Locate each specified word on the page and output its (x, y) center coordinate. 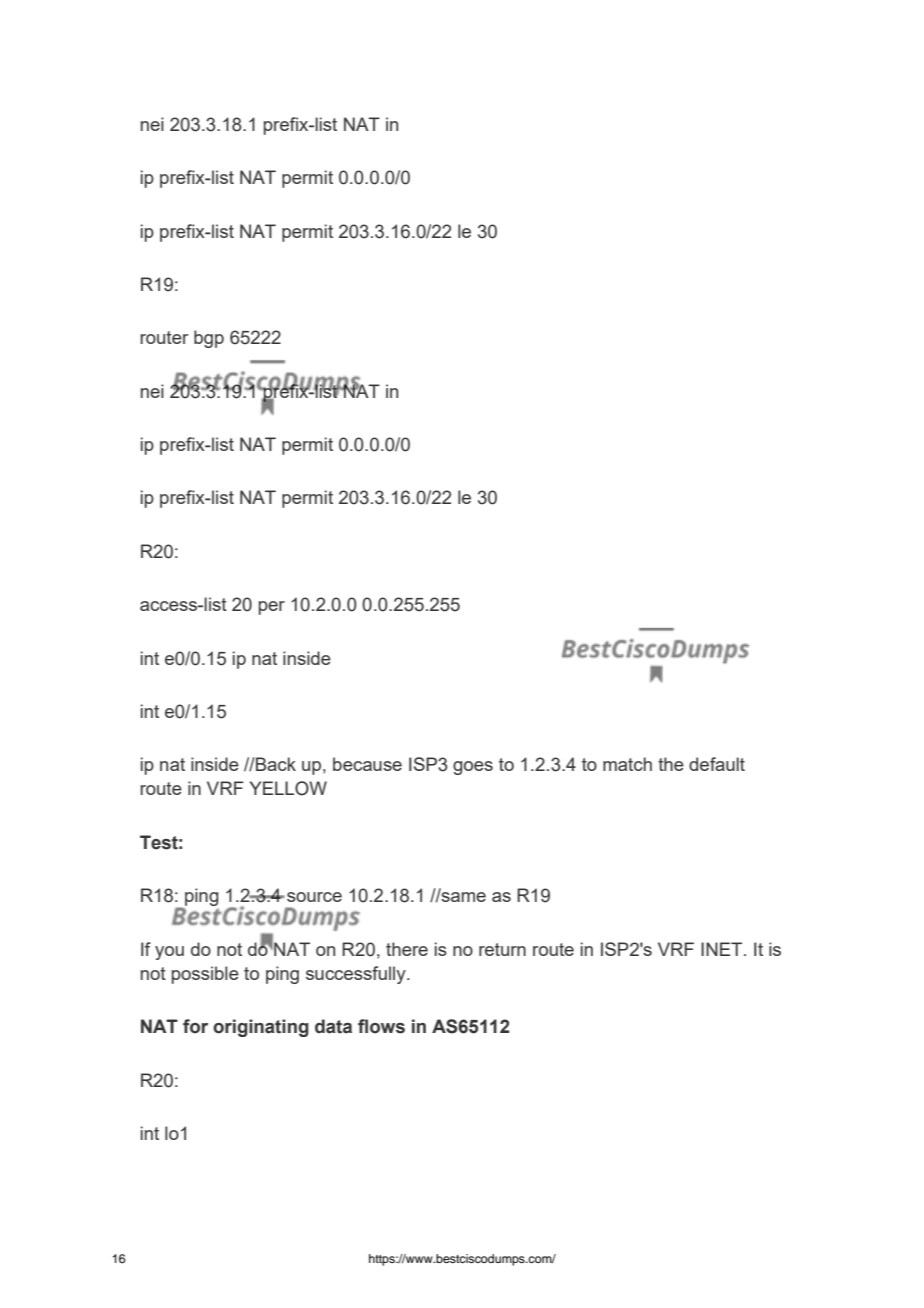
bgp (209, 339)
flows (381, 1026)
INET (723, 949)
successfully (357, 975)
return (502, 949)
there (407, 949)
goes (473, 768)
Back (275, 764)
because (367, 764)
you (169, 953)
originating (261, 1028)
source (314, 897)
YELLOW (288, 788)
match (627, 764)
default (717, 764)
